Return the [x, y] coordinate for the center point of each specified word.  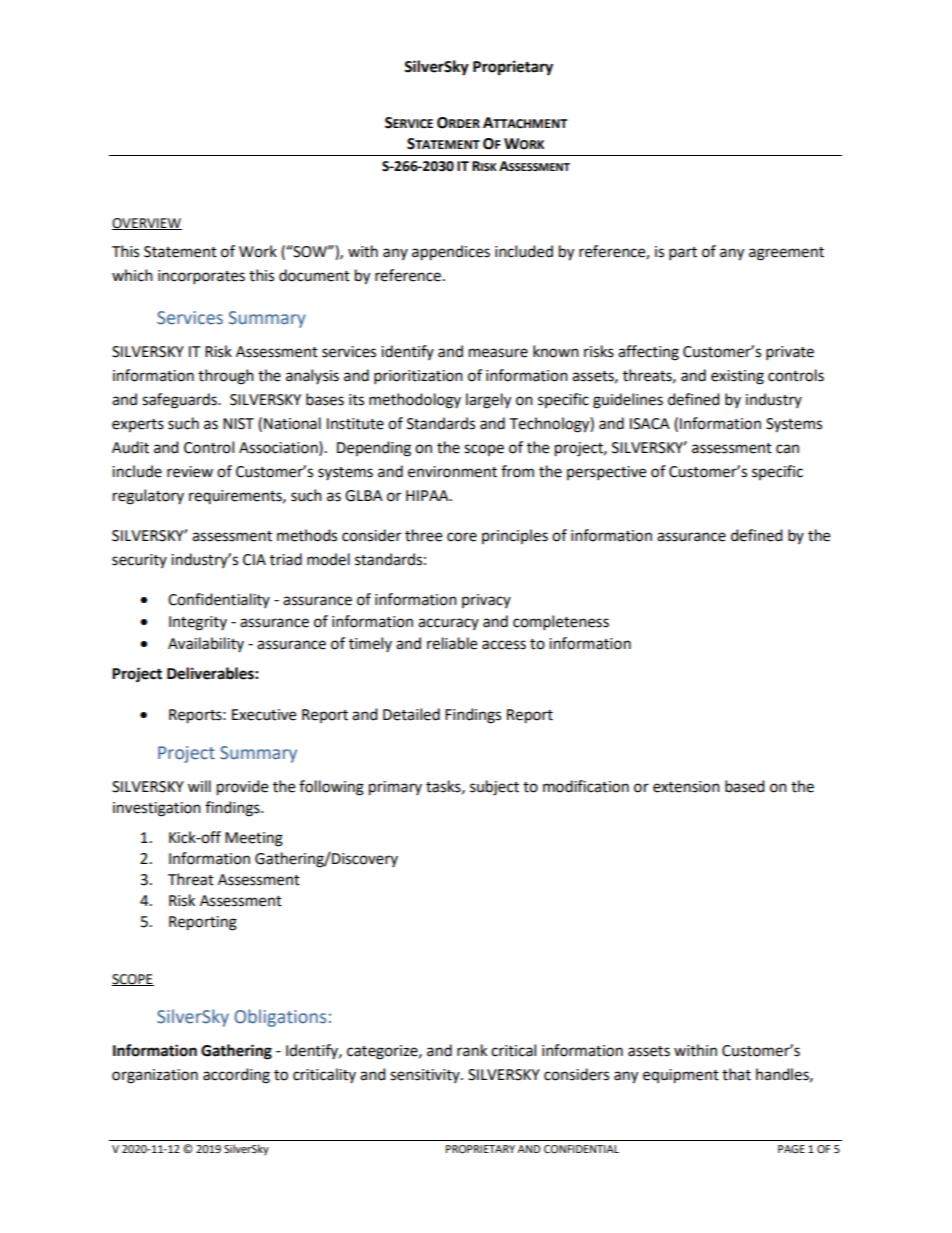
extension [686, 787]
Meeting [254, 839]
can [787, 449]
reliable [452, 643]
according [236, 1076]
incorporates [201, 277]
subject [494, 788]
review [190, 472]
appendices [451, 253]
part [683, 254]
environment [452, 472]
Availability [206, 644]
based [745, 786]
